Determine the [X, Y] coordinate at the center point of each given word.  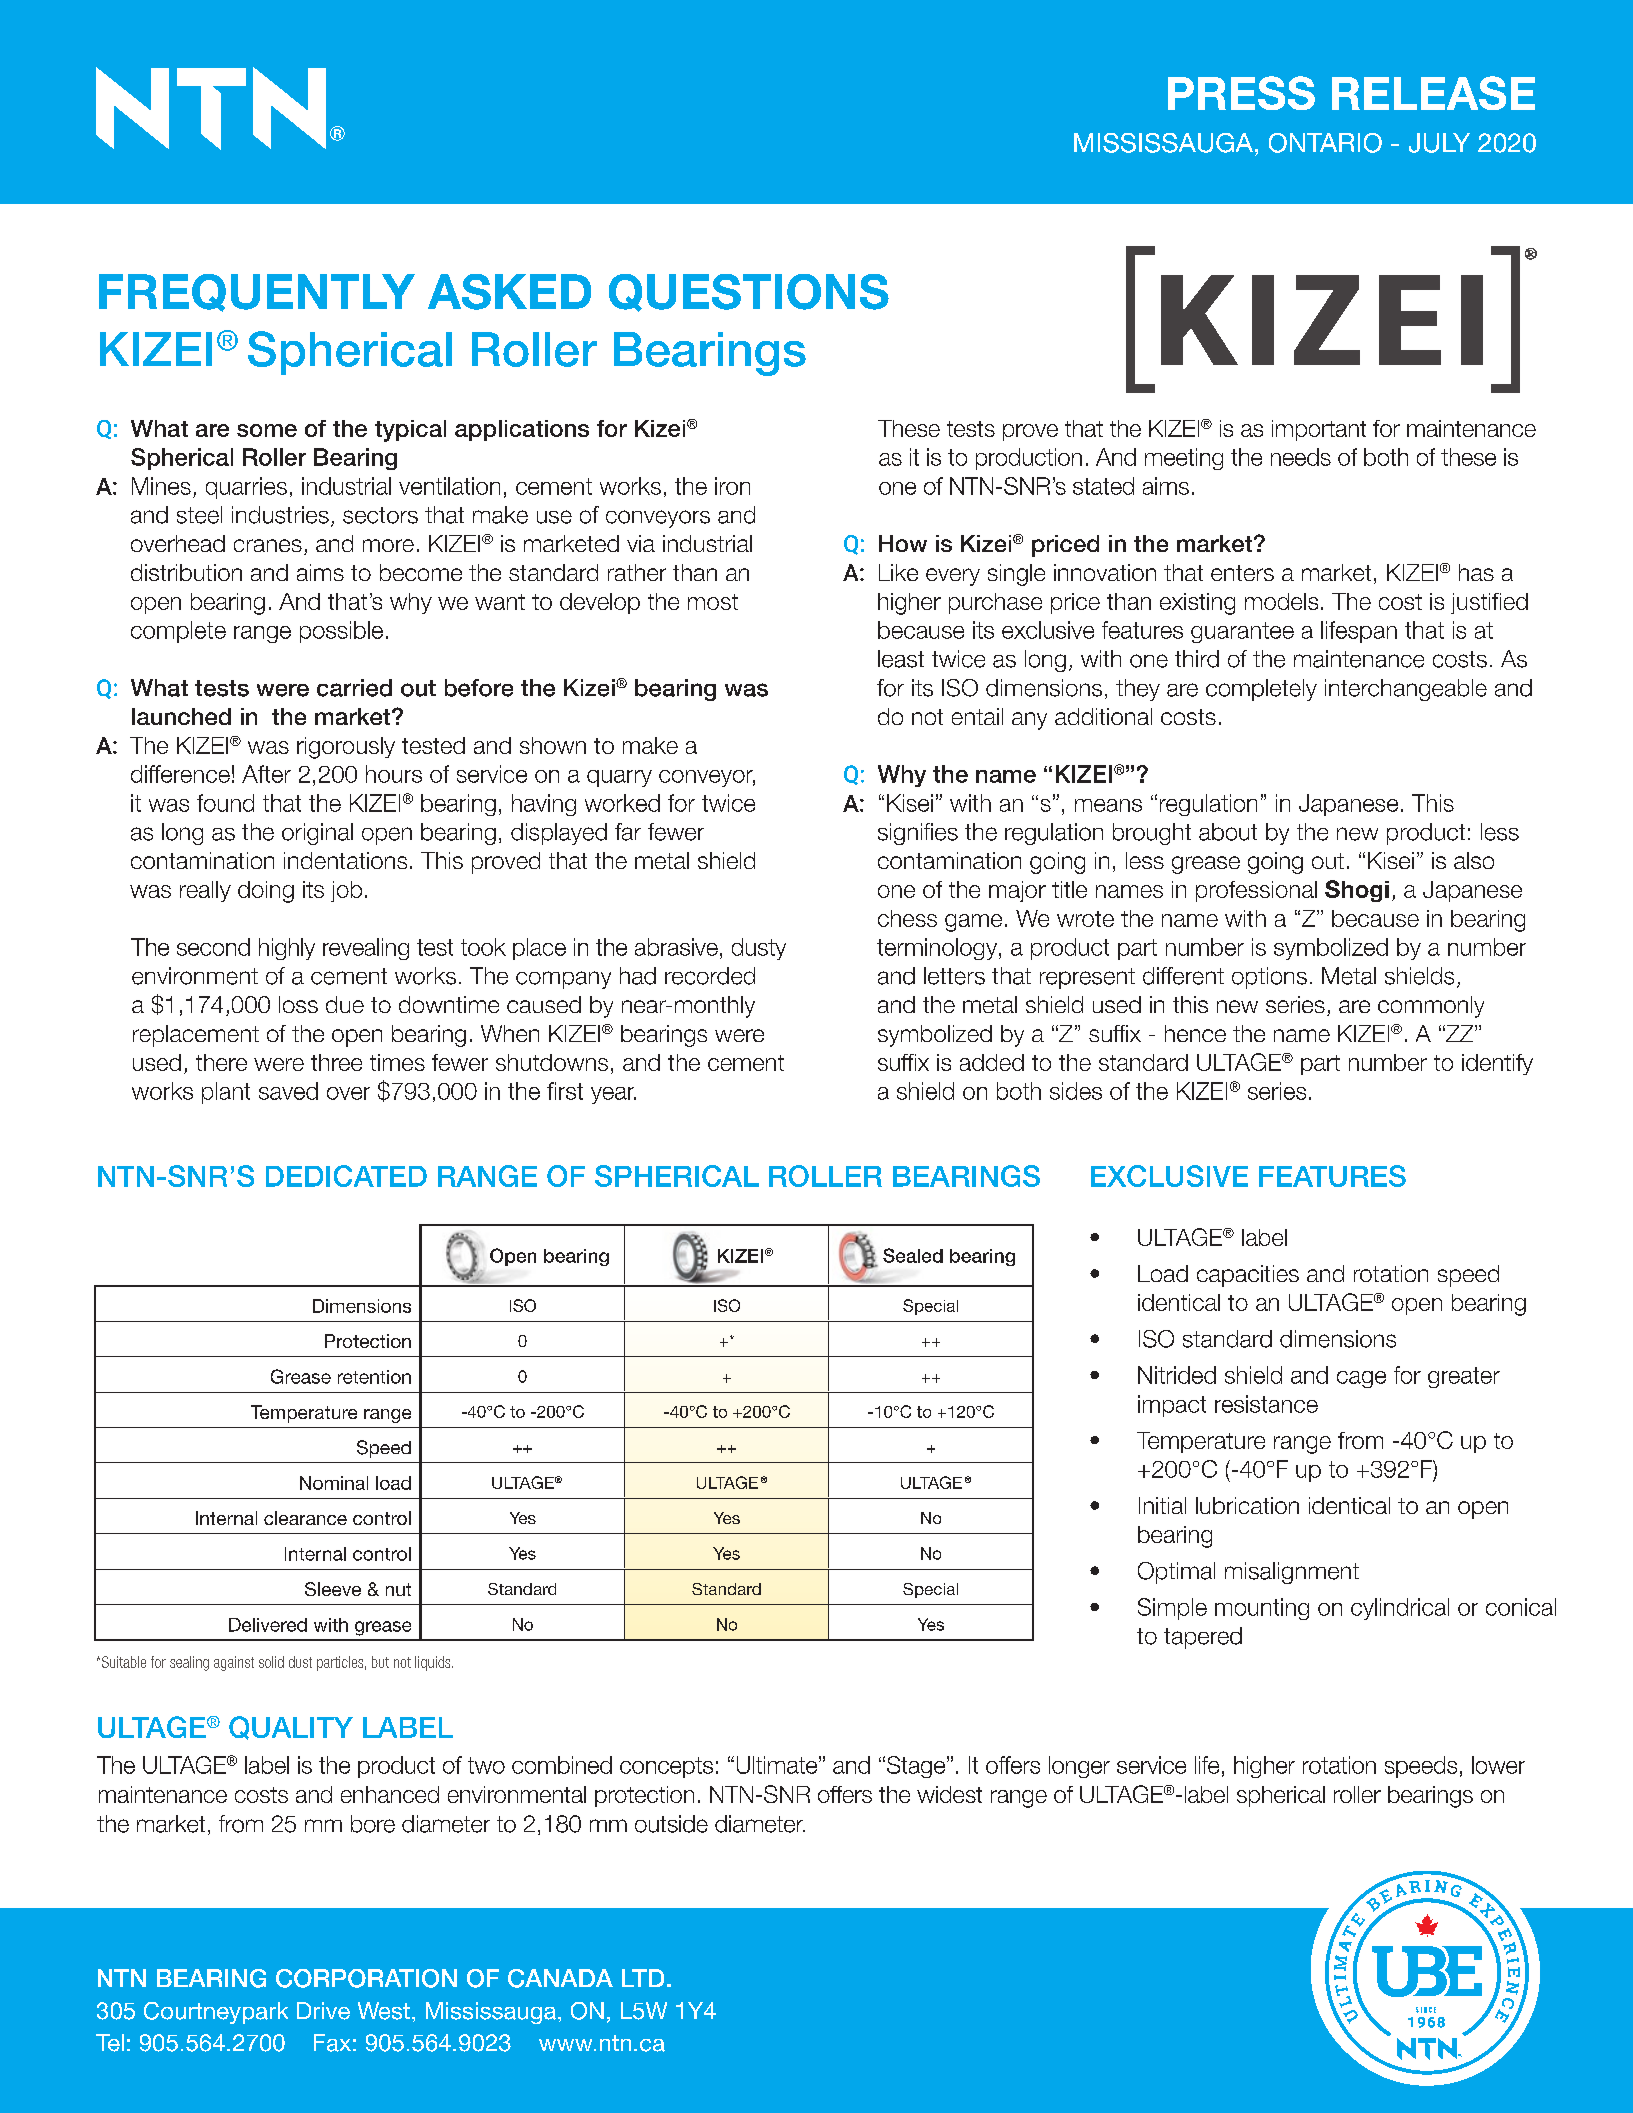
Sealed [913, 1255]
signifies [918, 834]
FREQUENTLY [257, 293]
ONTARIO [1325, 143]
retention [374, 1377]
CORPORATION [366, 1978]
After [266, 774]
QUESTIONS [749, 293]
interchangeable [1406, 690]
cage [1361, 1379]
